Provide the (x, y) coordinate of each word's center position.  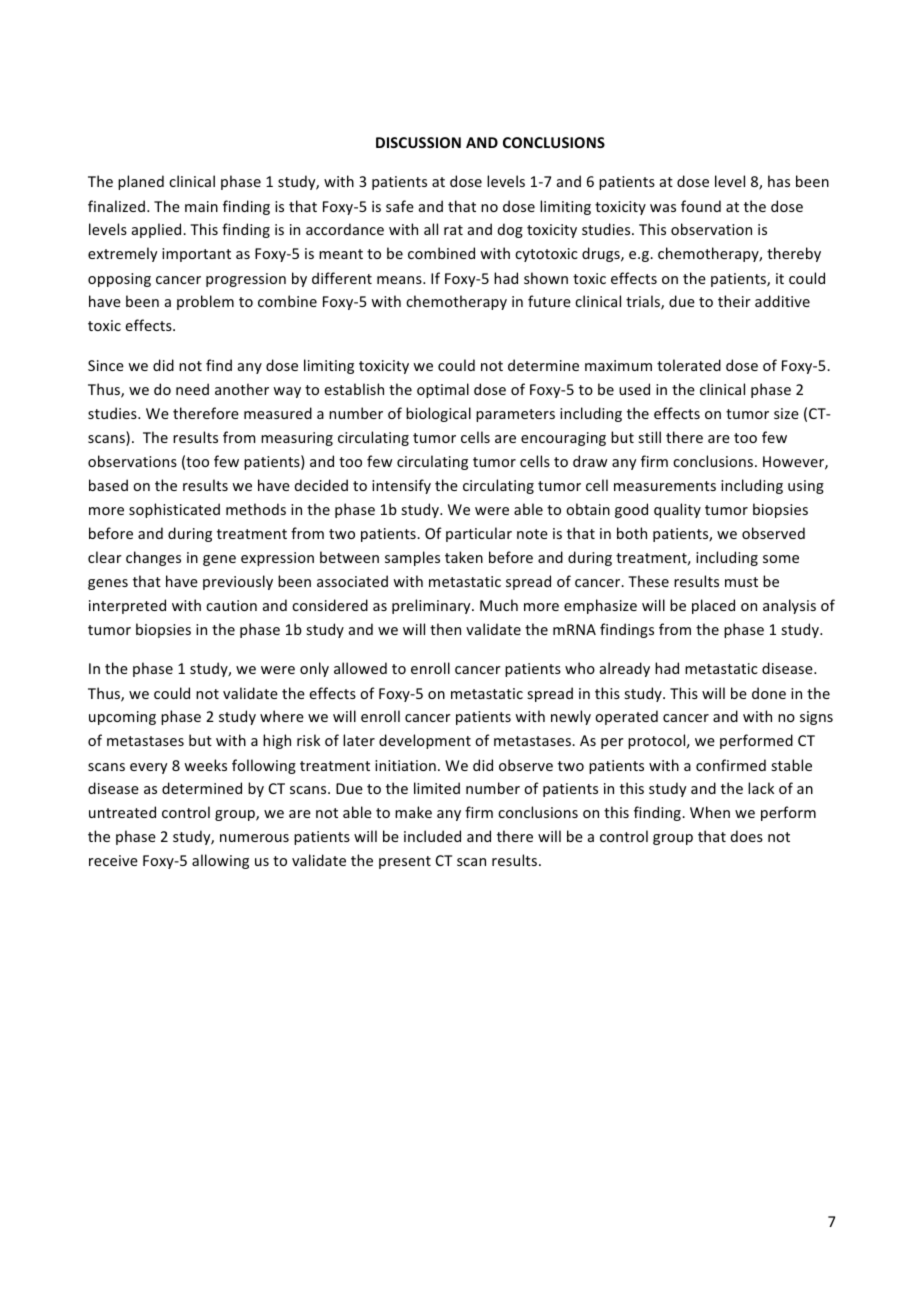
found (701, 206)
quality (677, 510)
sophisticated (174, 510)
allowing (220, 861)
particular (479, 534)
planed (141, 182)
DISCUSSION (418, 142)
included (432, 836)
